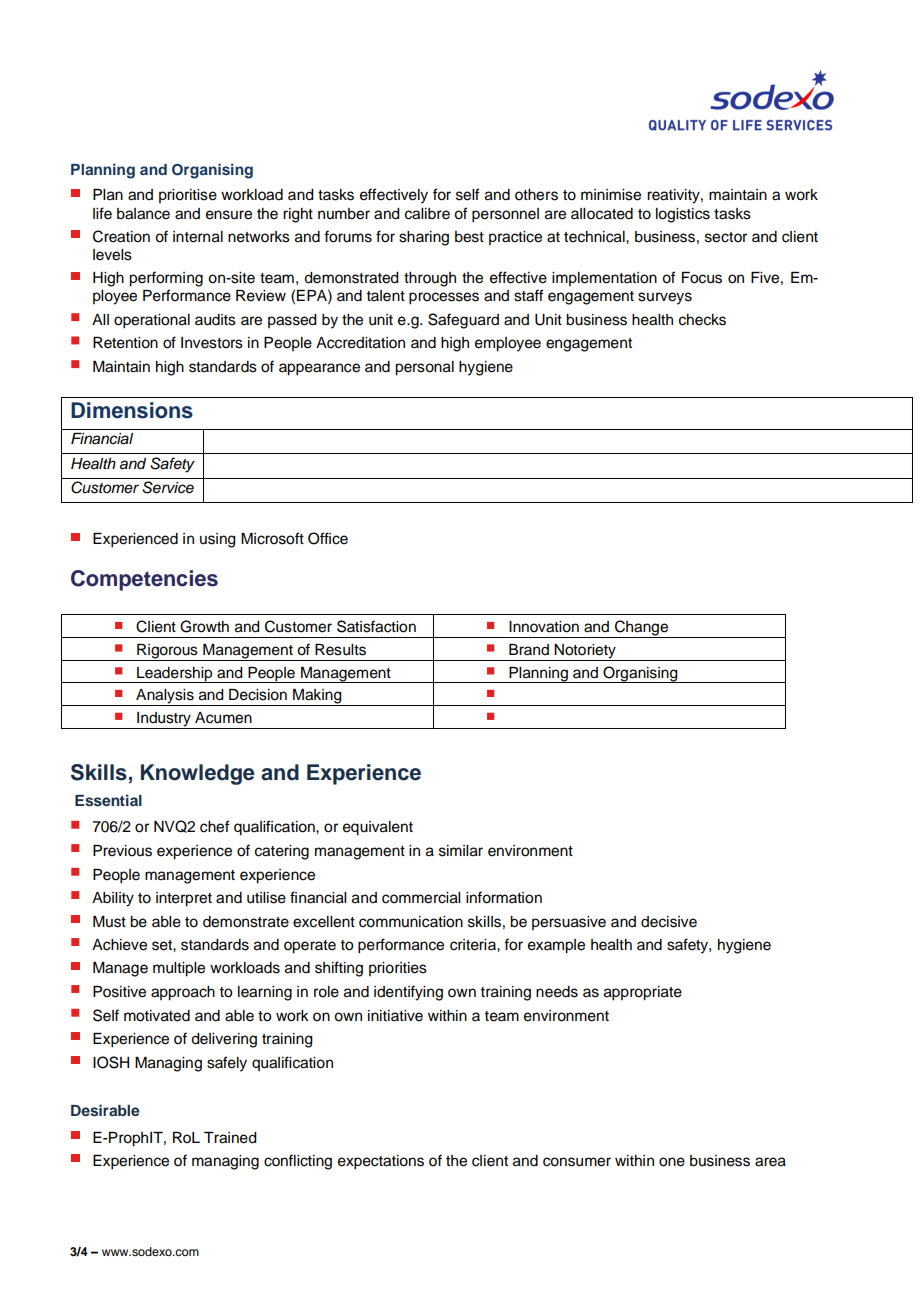 This page has width=924, height=1308. Describe the element at coordinates (214, 826) in the page. I see `chef` at that location.
